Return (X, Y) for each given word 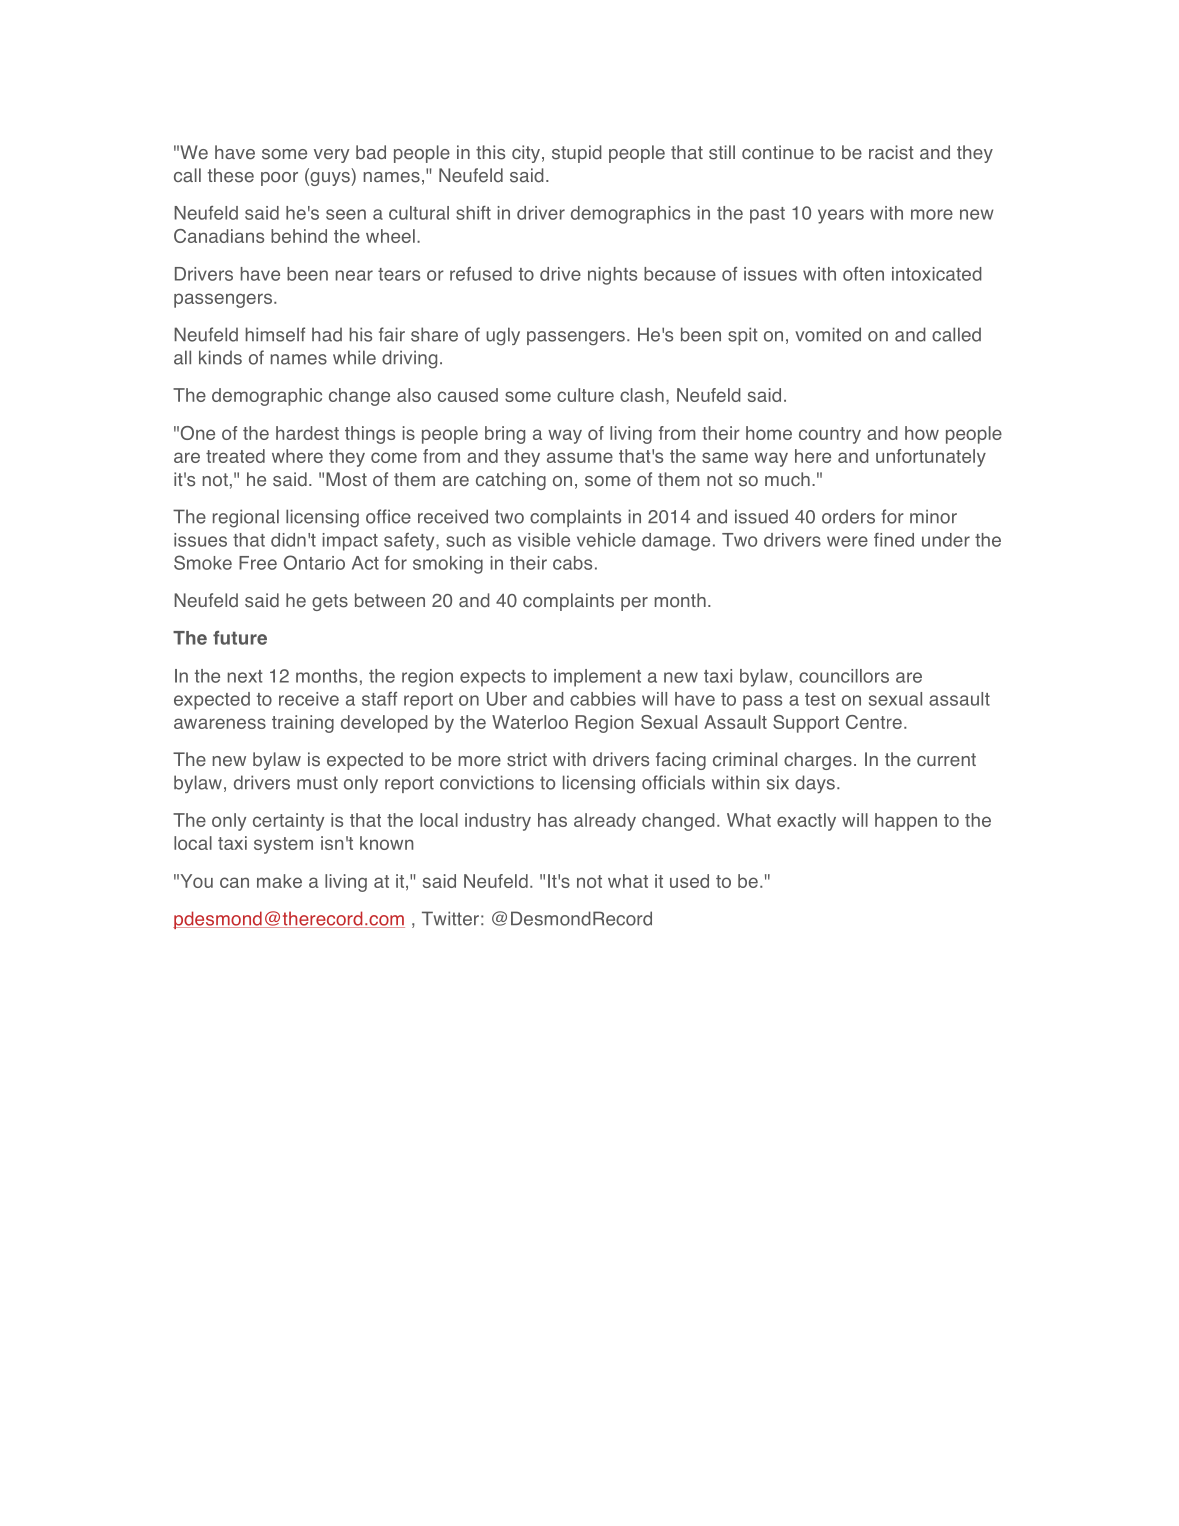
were (847, 541)
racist (891, 152)
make (279, 881)
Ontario (314, 562)
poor (279, 179)
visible (544, 540)
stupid (577, 154)
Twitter (450, 918)
